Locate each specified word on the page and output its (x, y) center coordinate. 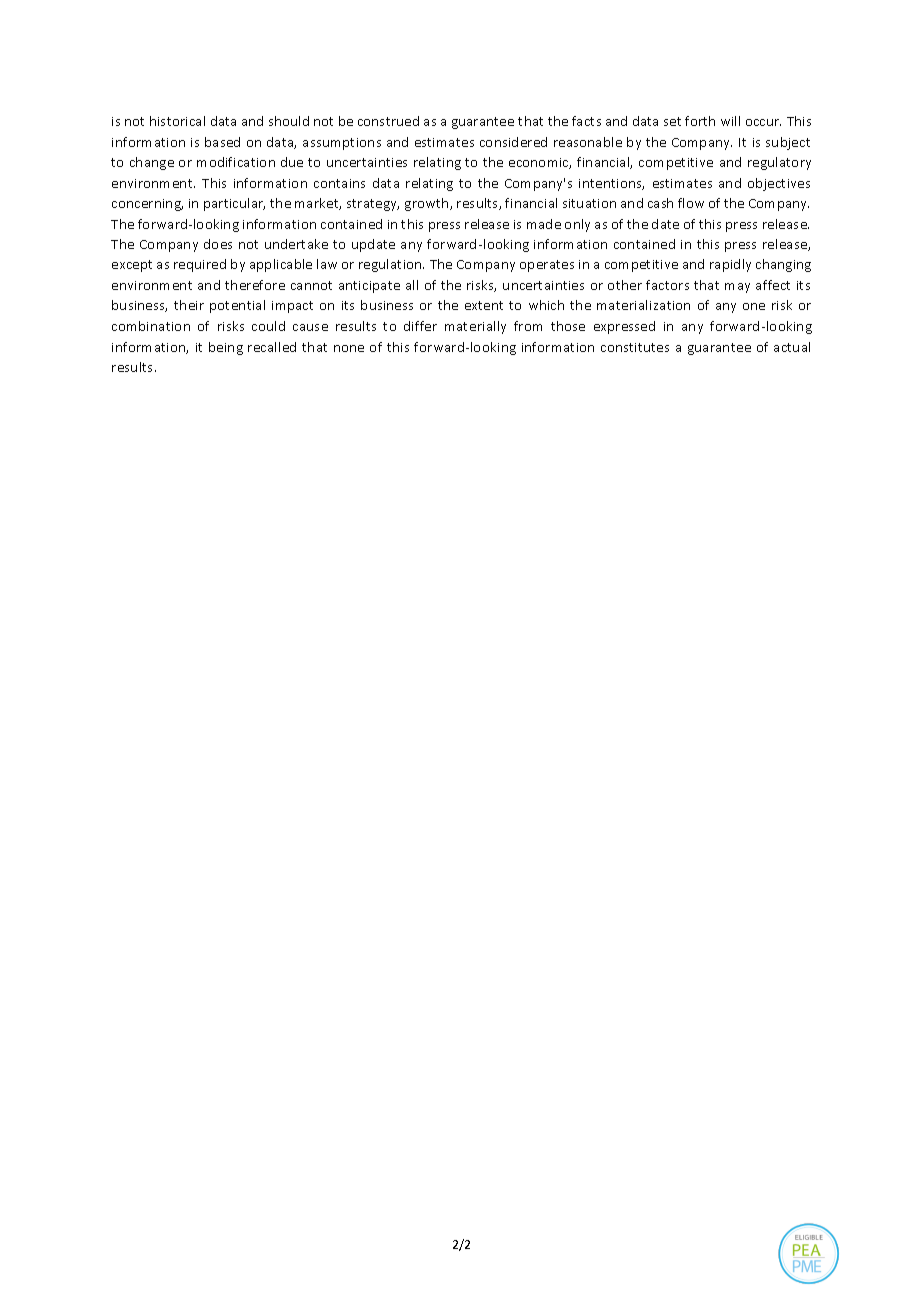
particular (234, 204)
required (200, 265)
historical (177, 121)
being (226, 348)
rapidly (730, 265)
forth (700, 121)
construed (388, 121)
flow (691, 203)
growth (428, 204)
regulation (391, 265)
